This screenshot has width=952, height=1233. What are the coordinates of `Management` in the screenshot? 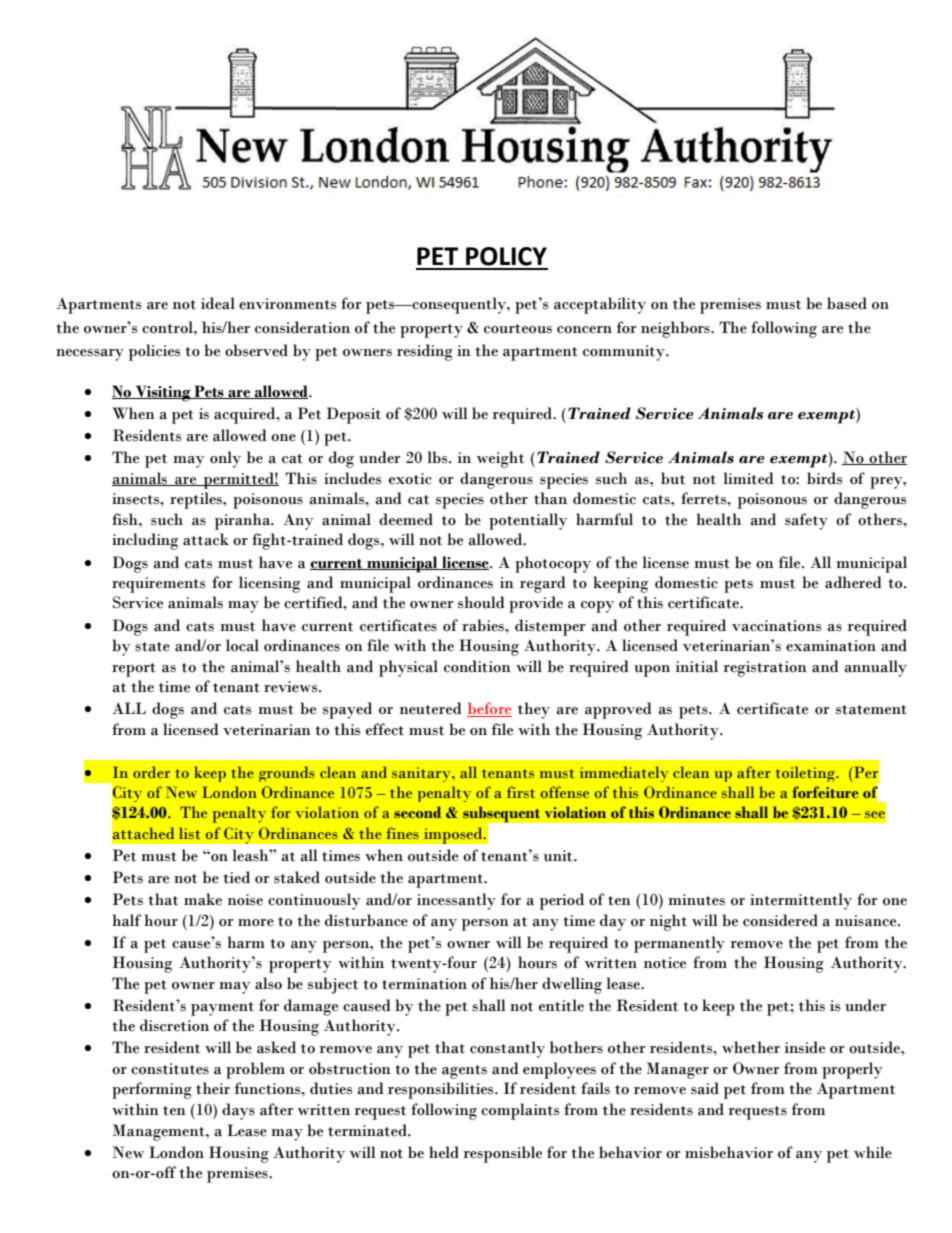 It's located at (160, 1132).
